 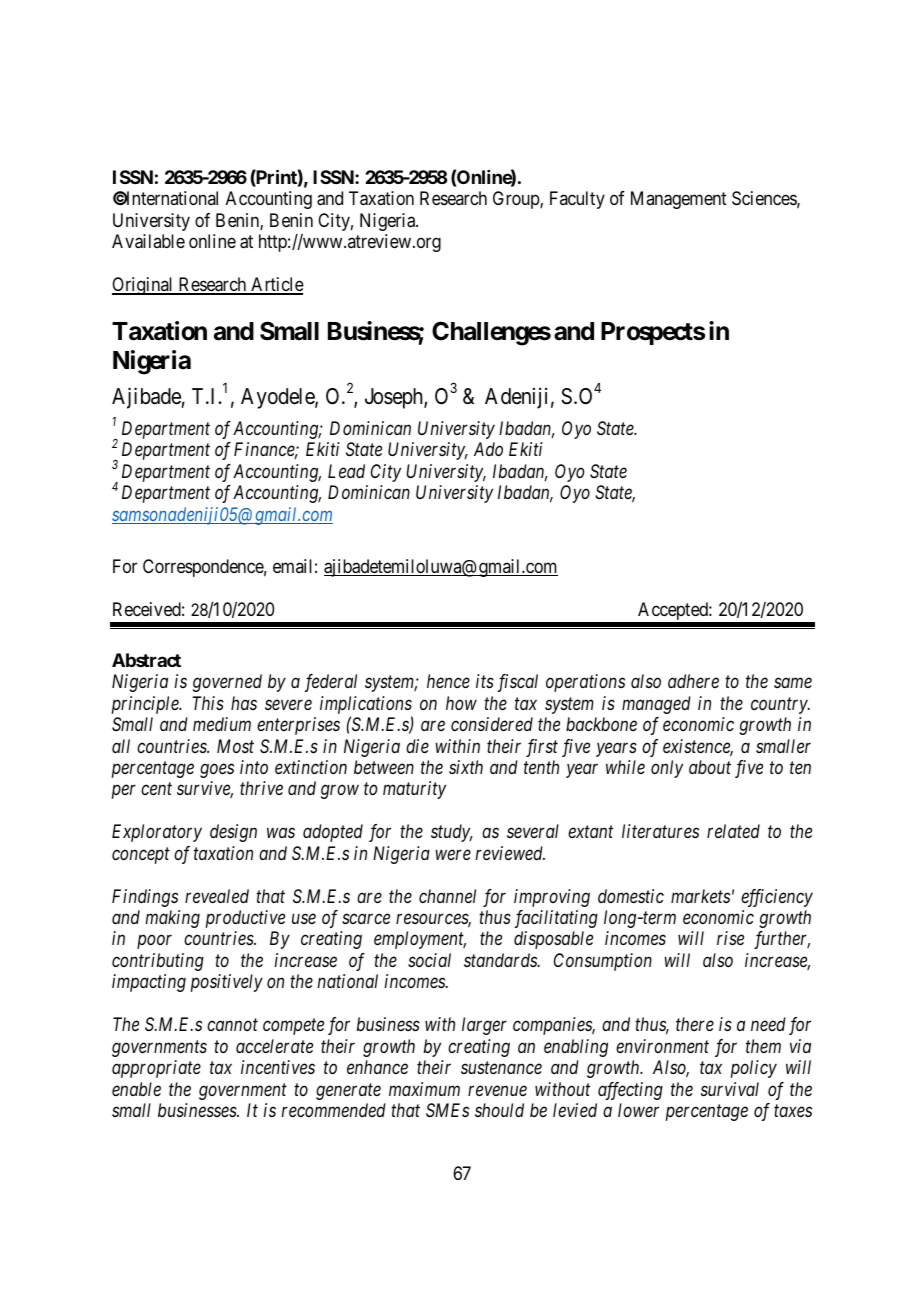 What do you see at coordinates (146, 660) in the page?
I see `Abstract` at bounding box center [146, 660].
